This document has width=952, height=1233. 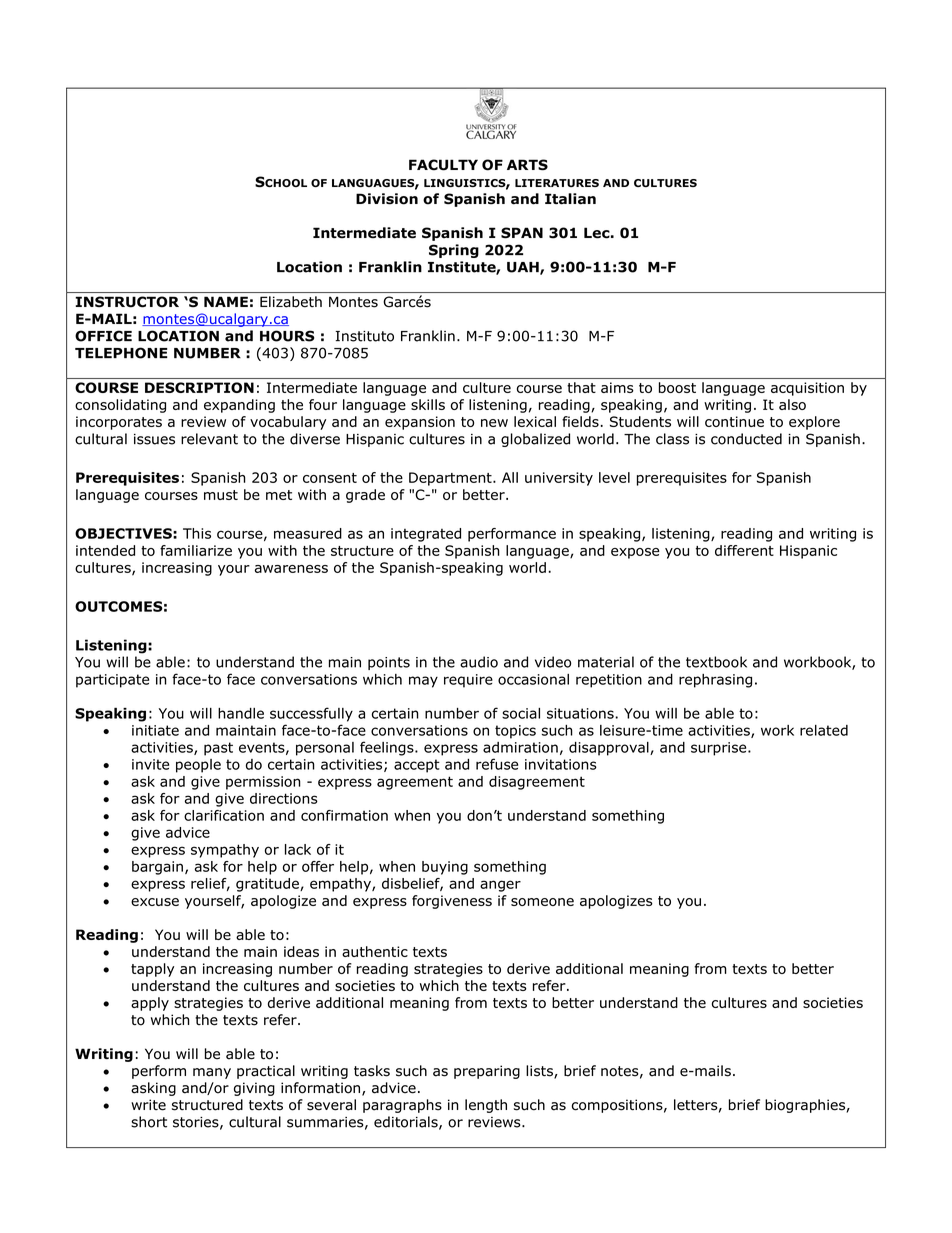 I want to click on bargain, so click(x=157, y=868).
